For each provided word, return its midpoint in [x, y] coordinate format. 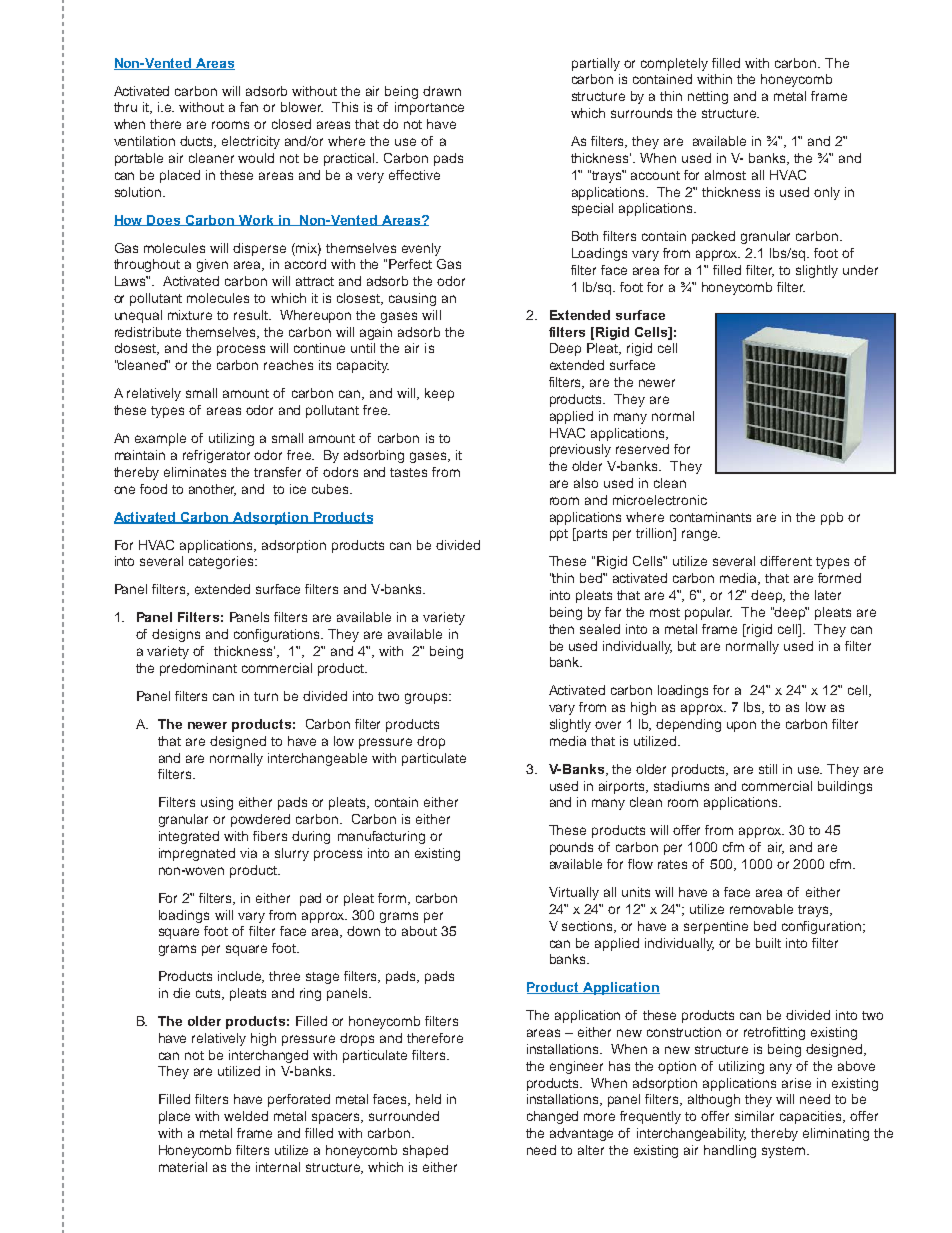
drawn [442, 91]
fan [249, 107]
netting [708, 97]
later [828, 595]
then [561, 629]
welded [246, 1116]
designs [176, 635]
